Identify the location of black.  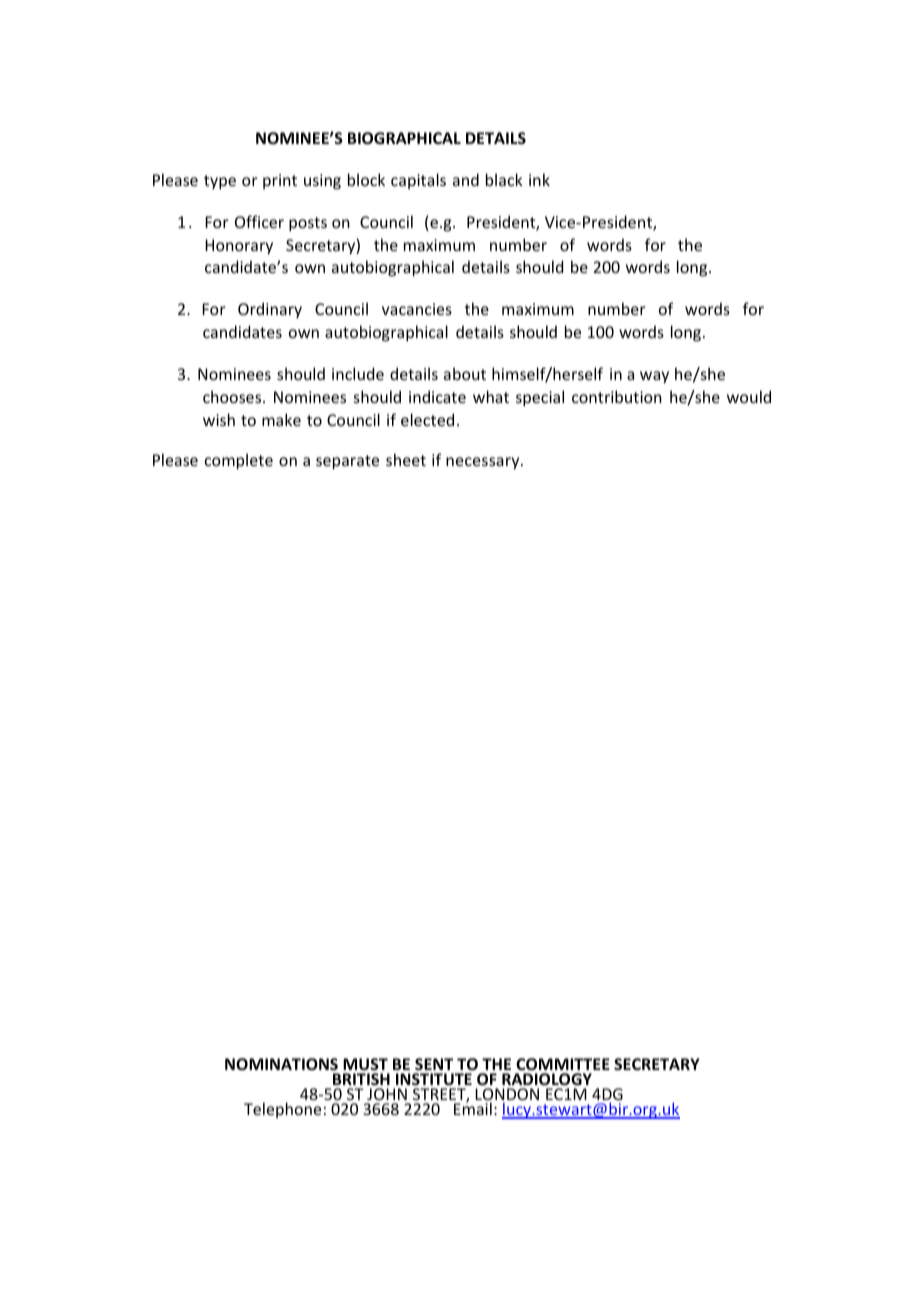
(504, 179).
